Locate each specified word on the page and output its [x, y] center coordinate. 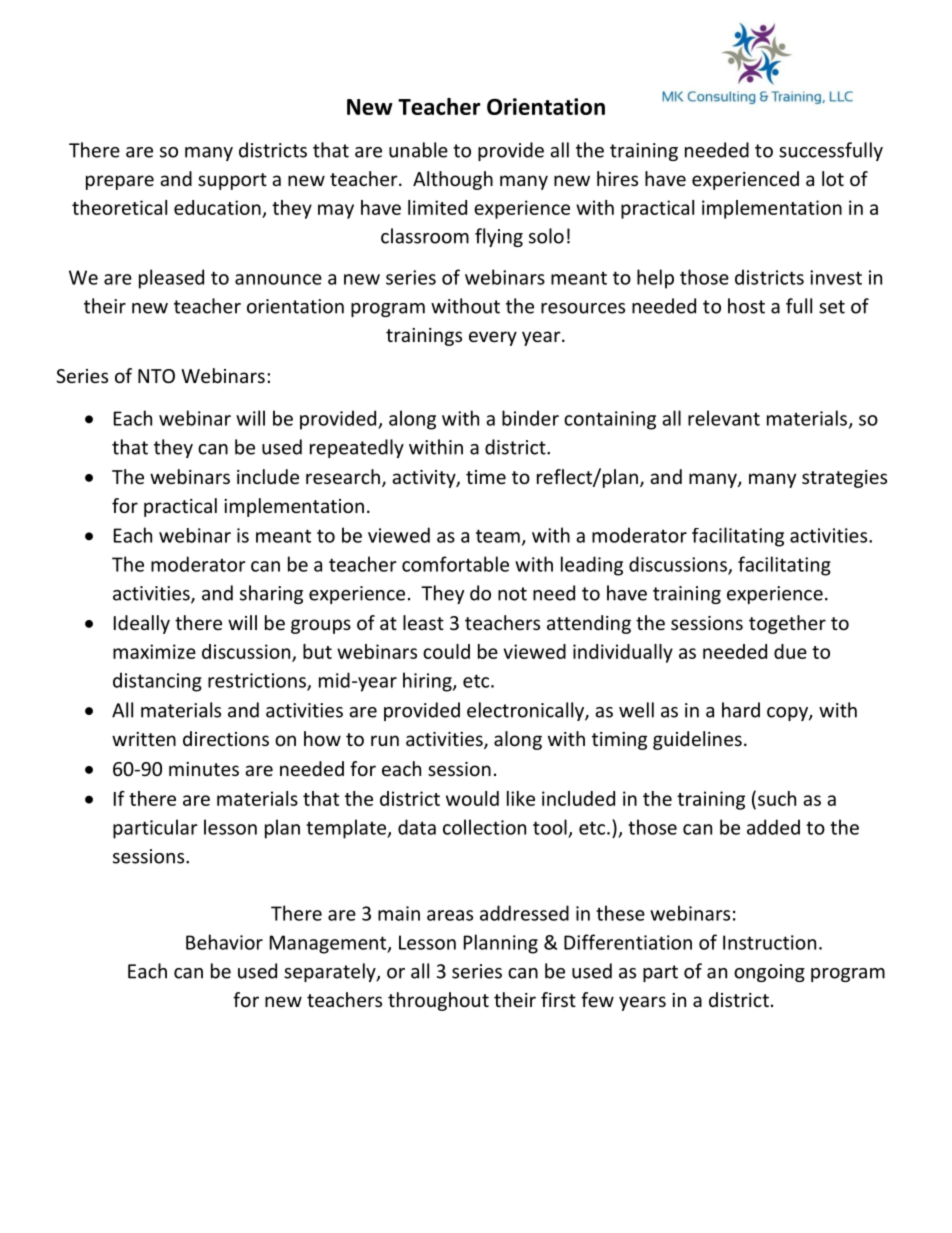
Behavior [224, 942]
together [787, 624]
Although [453, 180]
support [232, 181]
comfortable [455, 564]
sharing [271, 594]
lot [833, 178]
